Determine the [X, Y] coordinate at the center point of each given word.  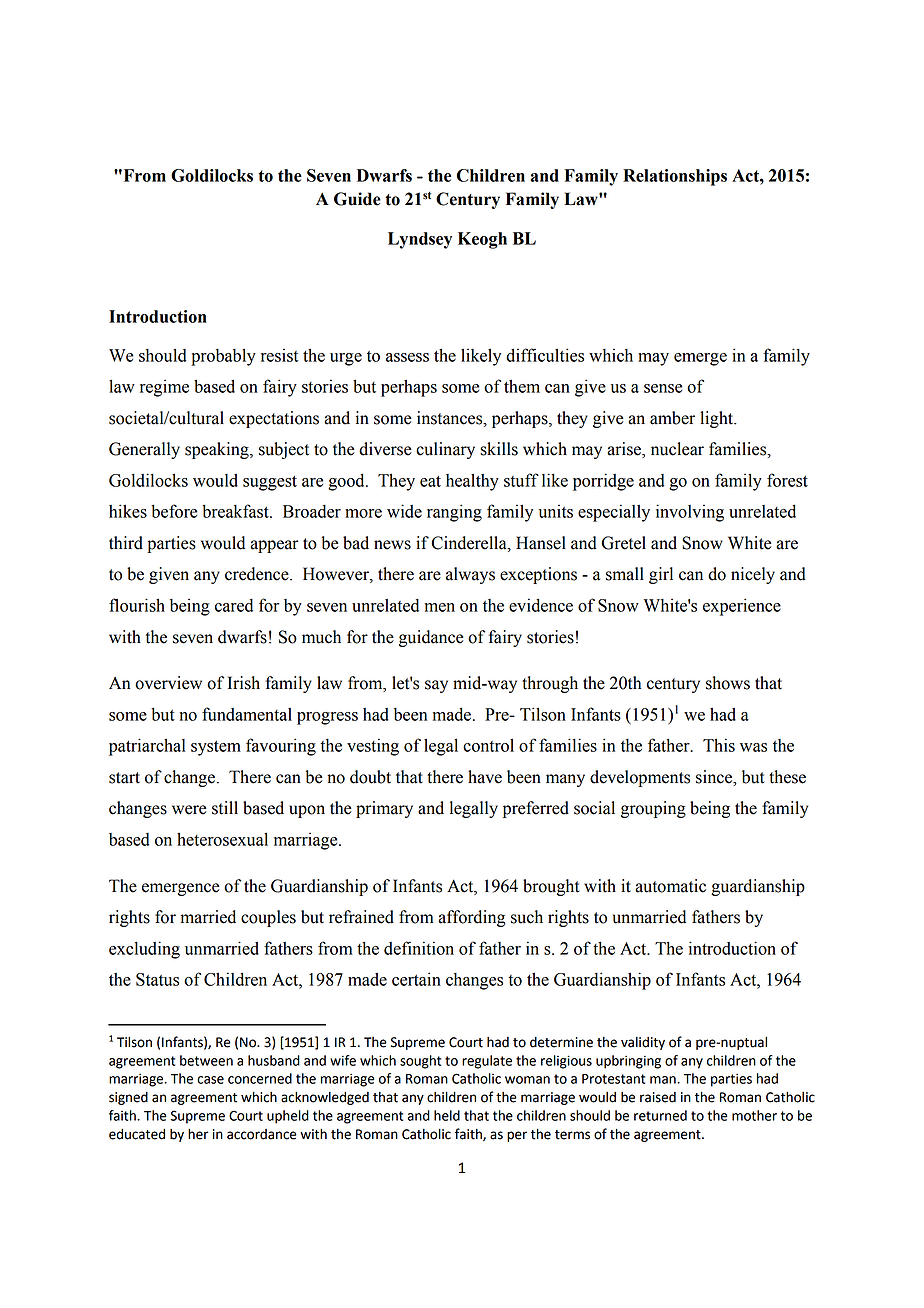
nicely [753, 575]
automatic [670, 886]
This [719, 745]
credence [258, 574]
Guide [357, 199]
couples [268, 918]
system [216, 748]
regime [164, 388]
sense [663, 388]
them [522, 386]
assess [407, 357]
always [470, 575]
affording [472, 918]
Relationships [675, 177]
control [488, 745]
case [210, 1080]
